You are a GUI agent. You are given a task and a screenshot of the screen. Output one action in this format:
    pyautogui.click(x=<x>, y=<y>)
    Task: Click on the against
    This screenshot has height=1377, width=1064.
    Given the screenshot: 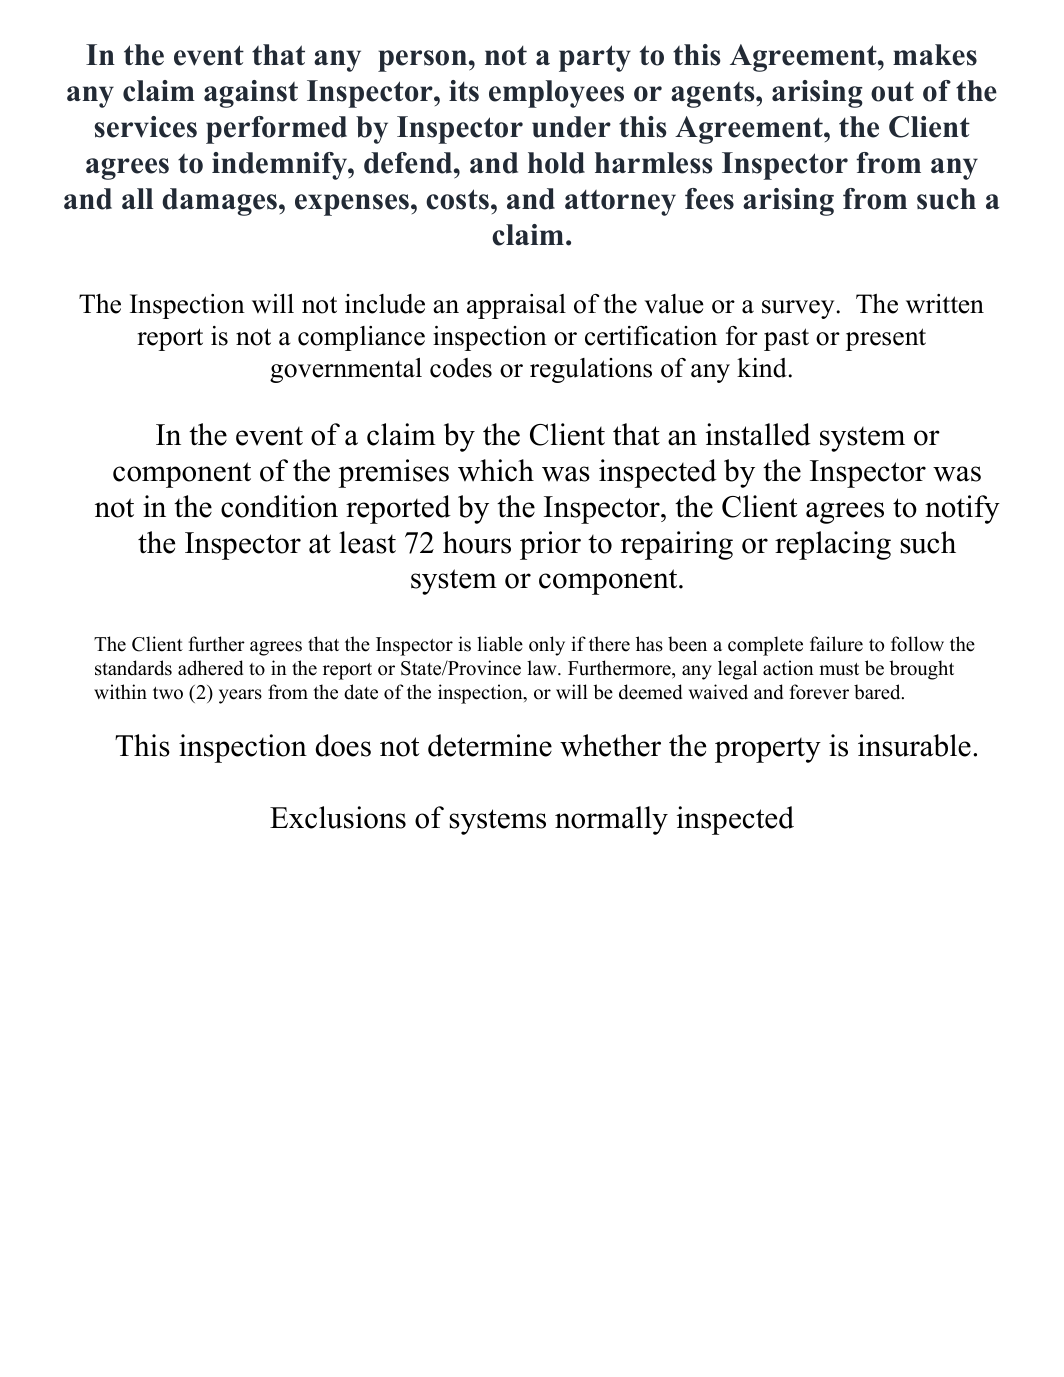 What is the action you would take?
    pyautogui.click(x=251, y=94)
